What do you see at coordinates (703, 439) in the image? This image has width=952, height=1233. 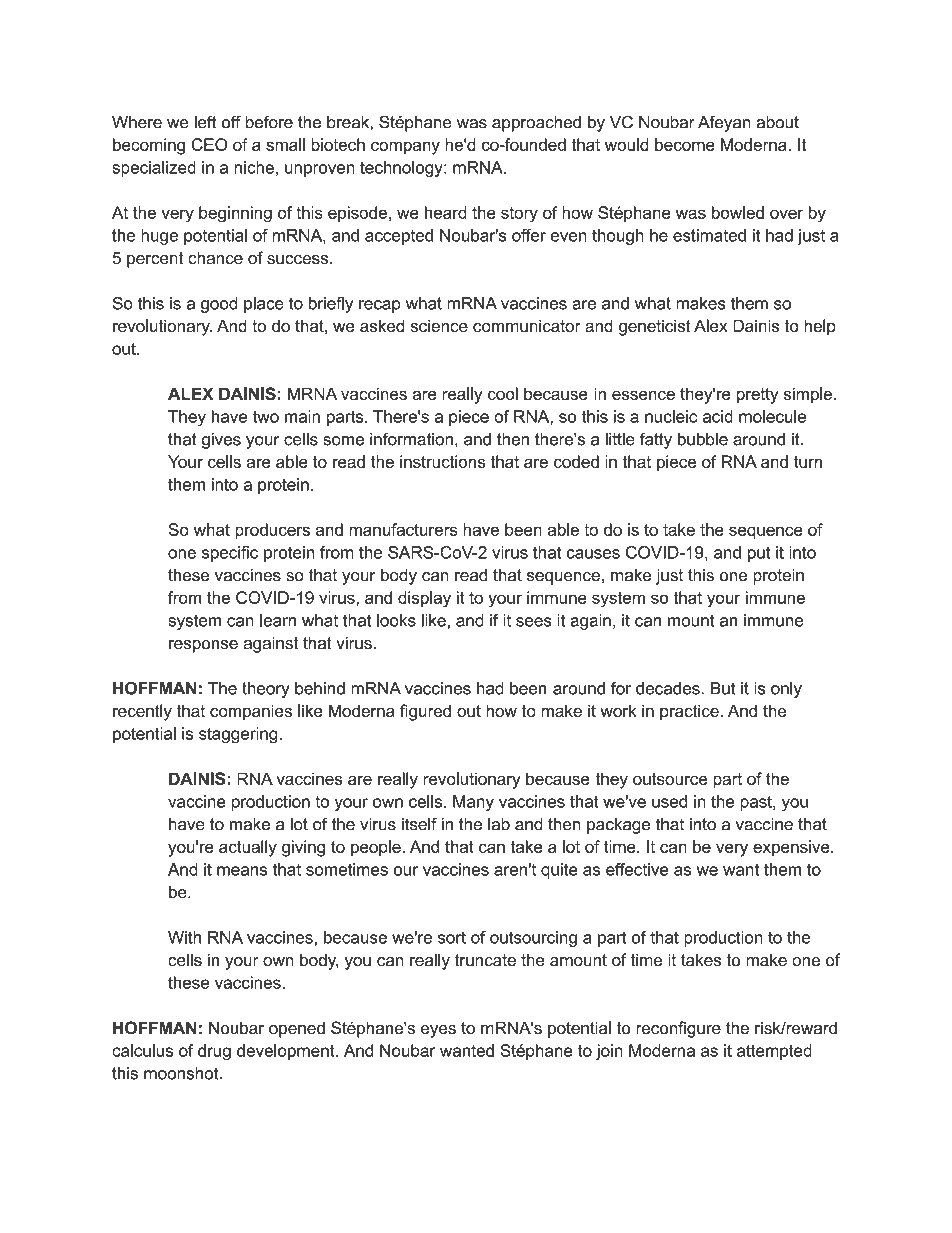 I see `bubble` at bounding box center [703, 439].
